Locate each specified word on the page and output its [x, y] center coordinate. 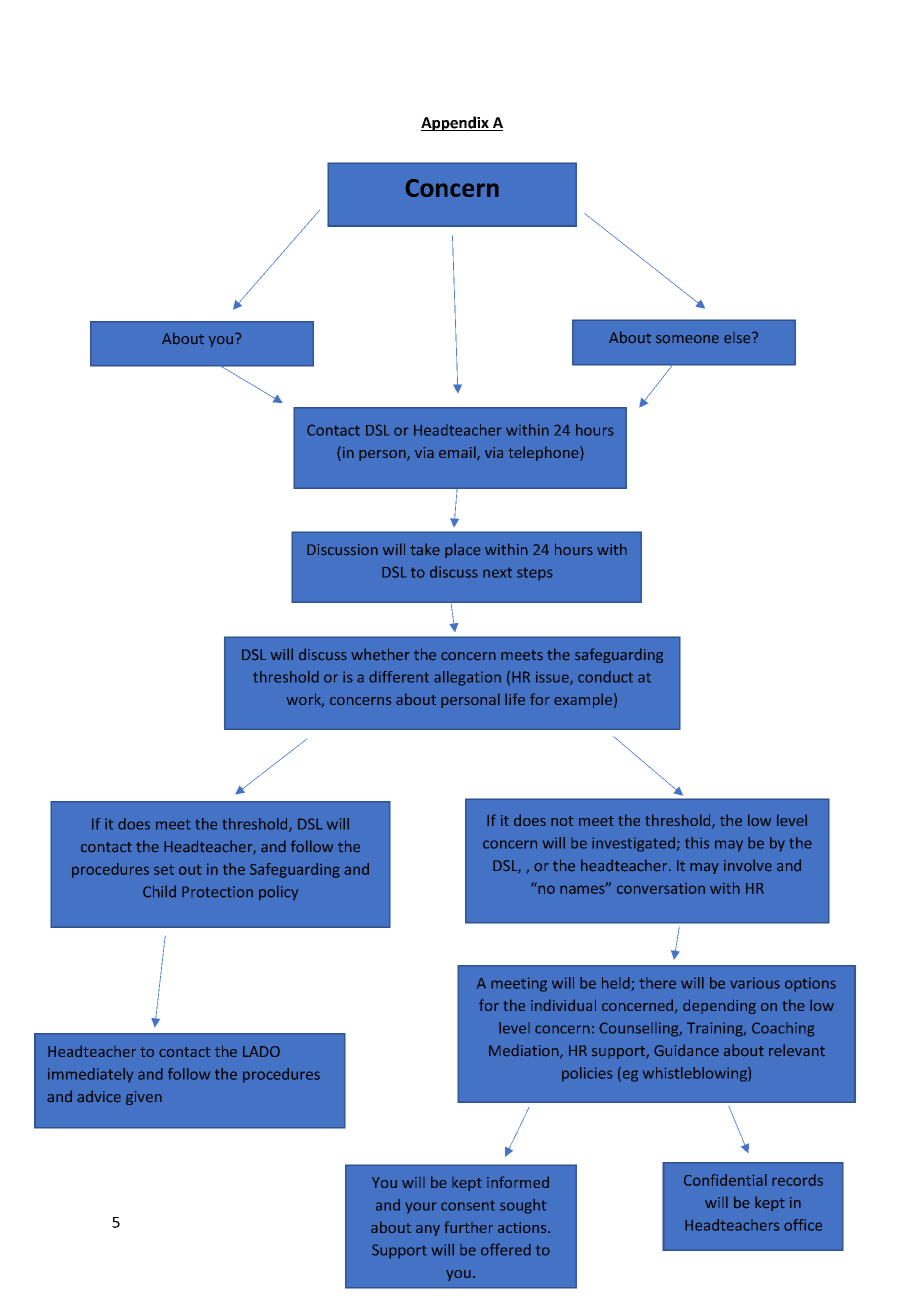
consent [468, 1205]
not [562, 821]
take [425, 549]
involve [748, 865]
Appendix [456, 123]
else [738, 338]
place [463, 550]
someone [687, 339]
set [164, 870]
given [144, 1098]
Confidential [725, 1180]
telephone [544, 453]
